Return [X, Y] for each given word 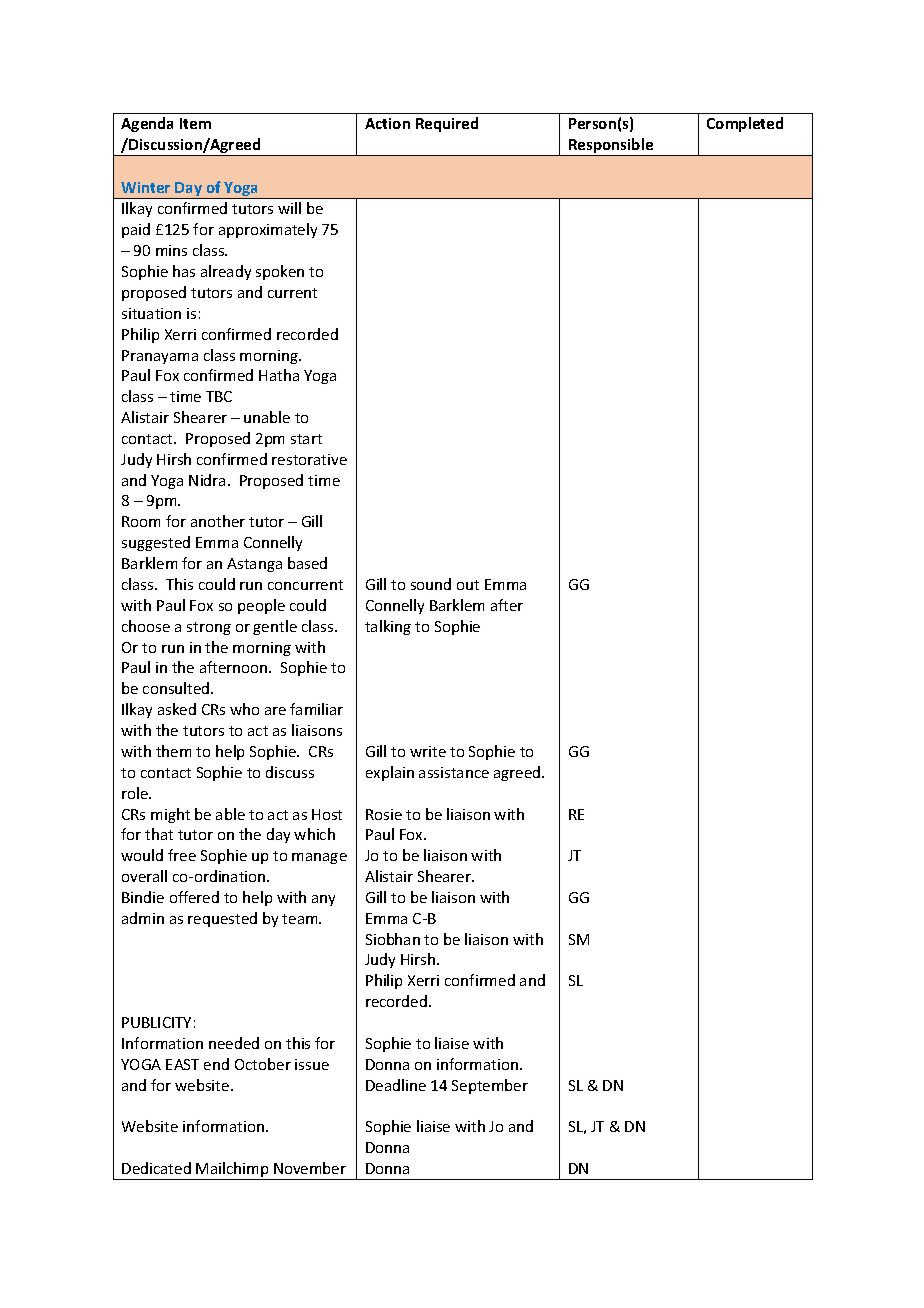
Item [195, 123]
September [490, 1086]
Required [447, 124]
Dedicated [156, 1168]
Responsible [611, 147]
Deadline [396, 1085]
